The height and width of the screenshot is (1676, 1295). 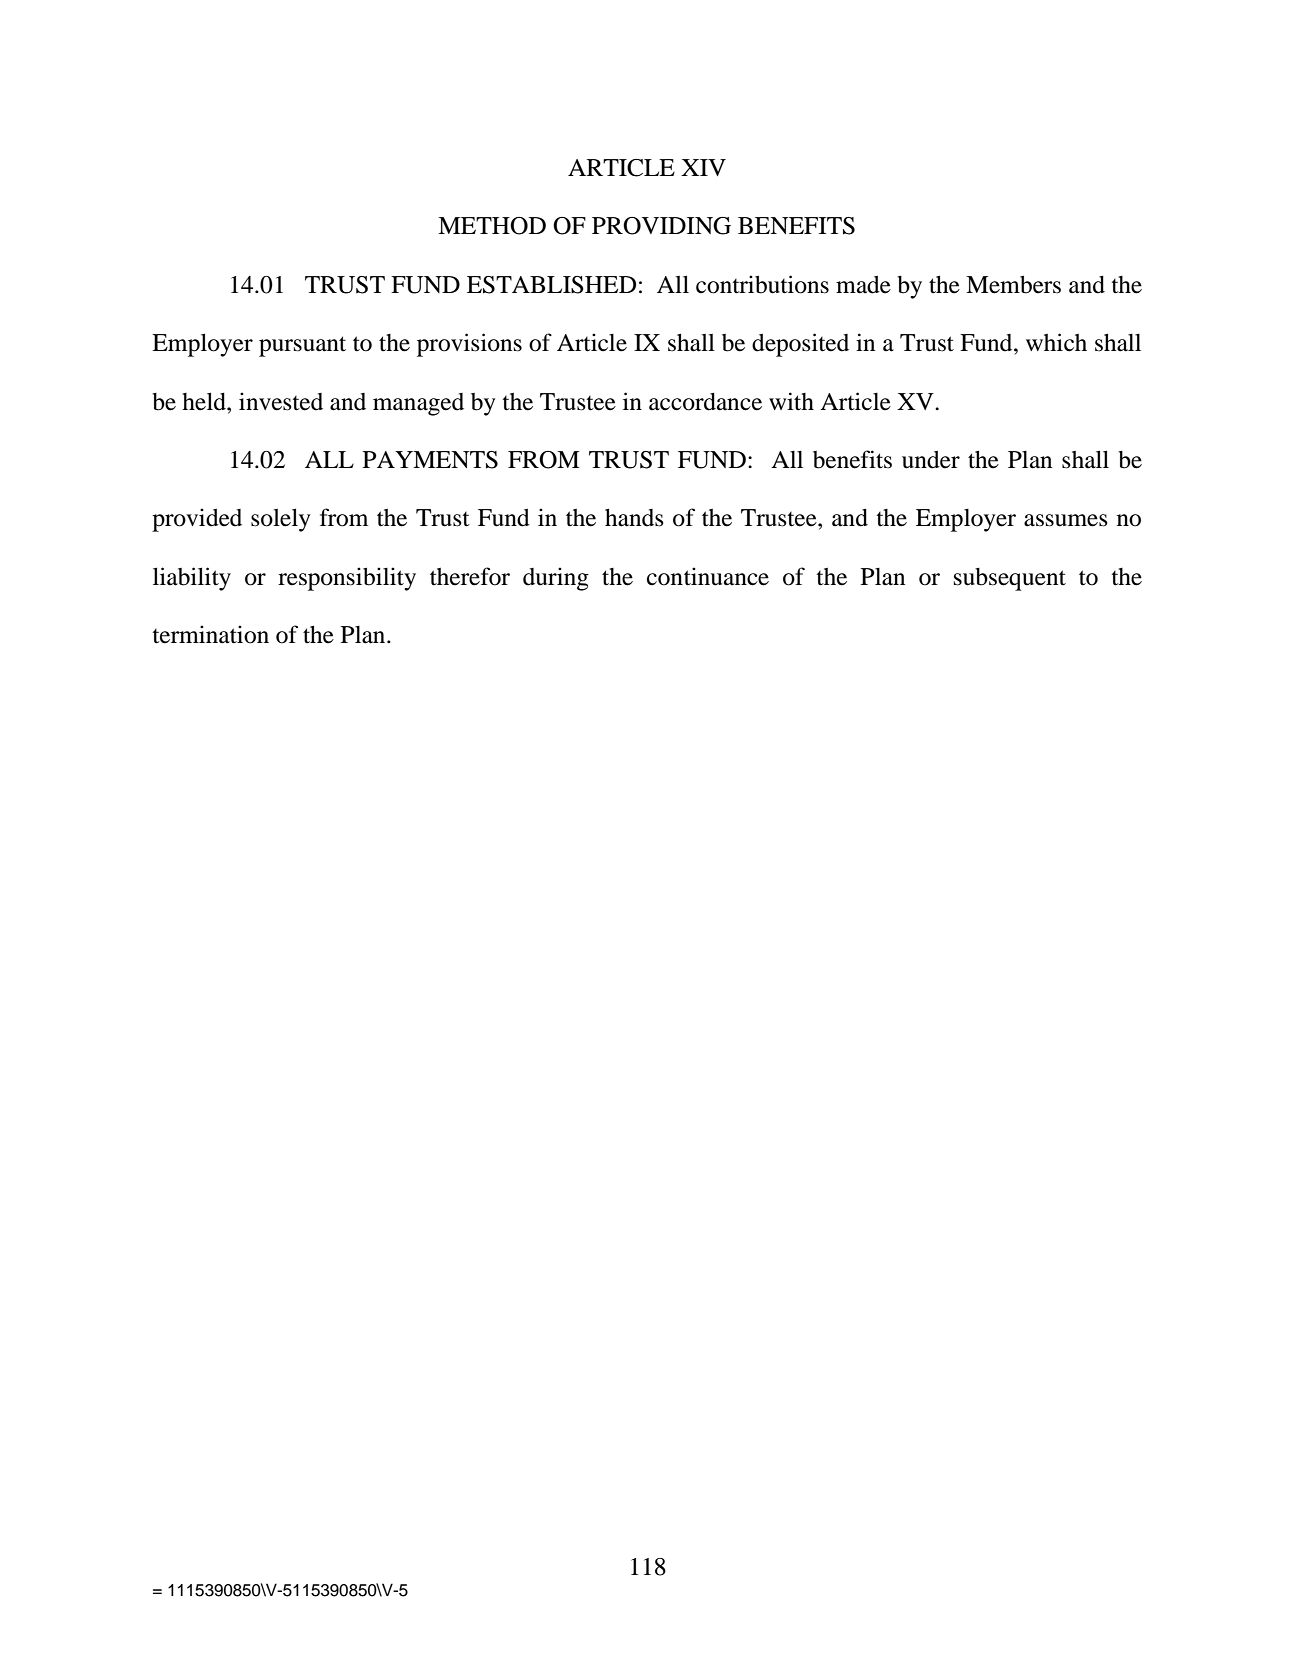 What do you see at coordinates (556, 579) in the screenshot?
I see `during` at bounding box center [556, 579].
